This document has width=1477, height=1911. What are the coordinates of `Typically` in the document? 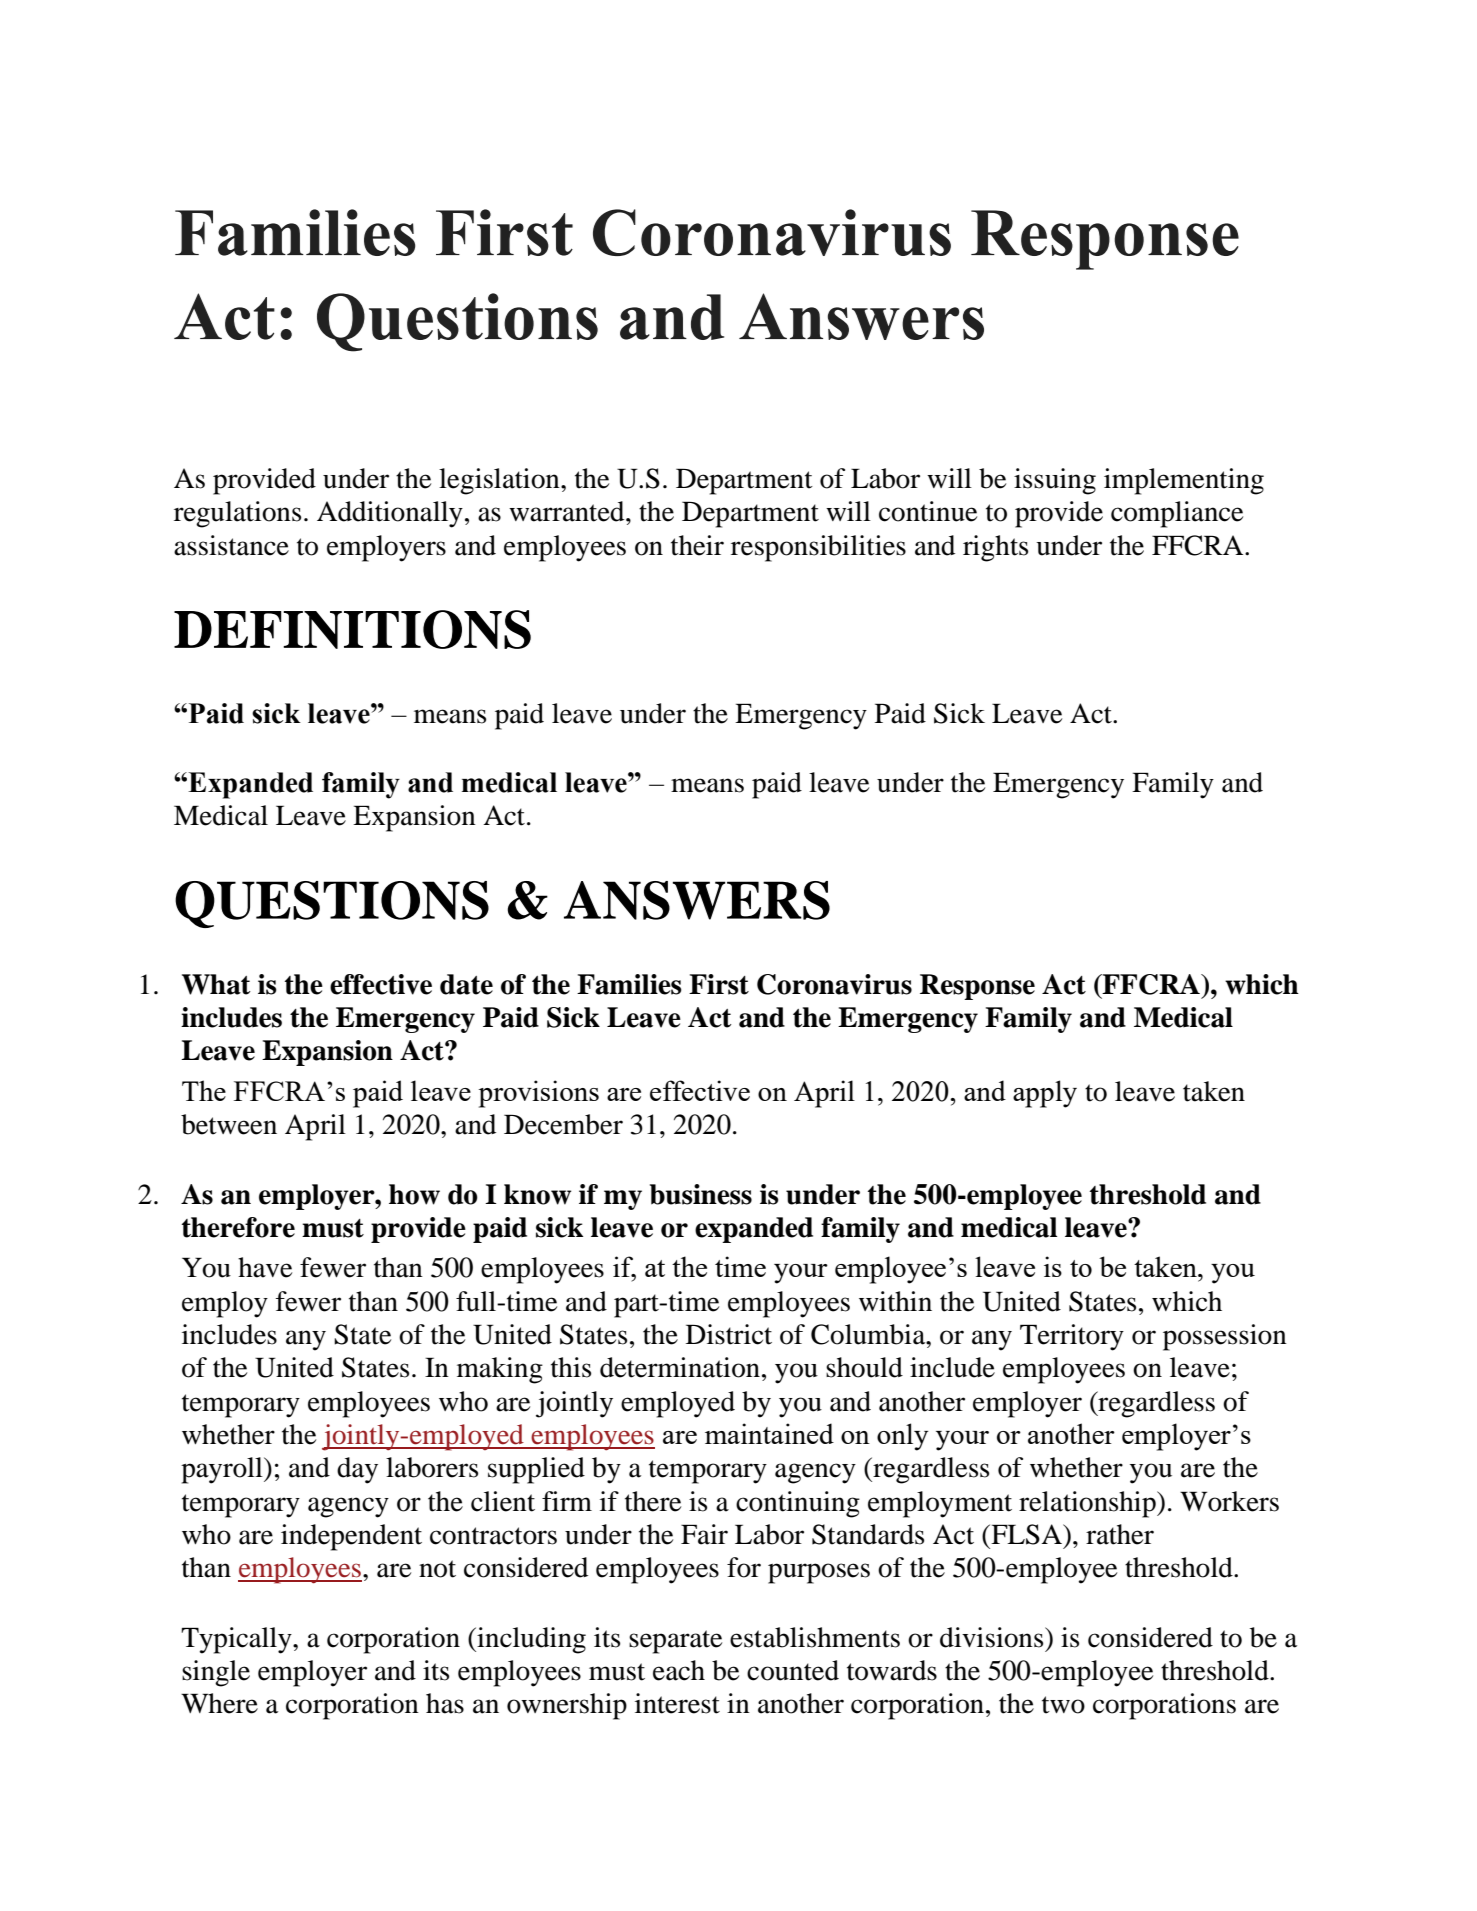 It's located at (237, 1640).
